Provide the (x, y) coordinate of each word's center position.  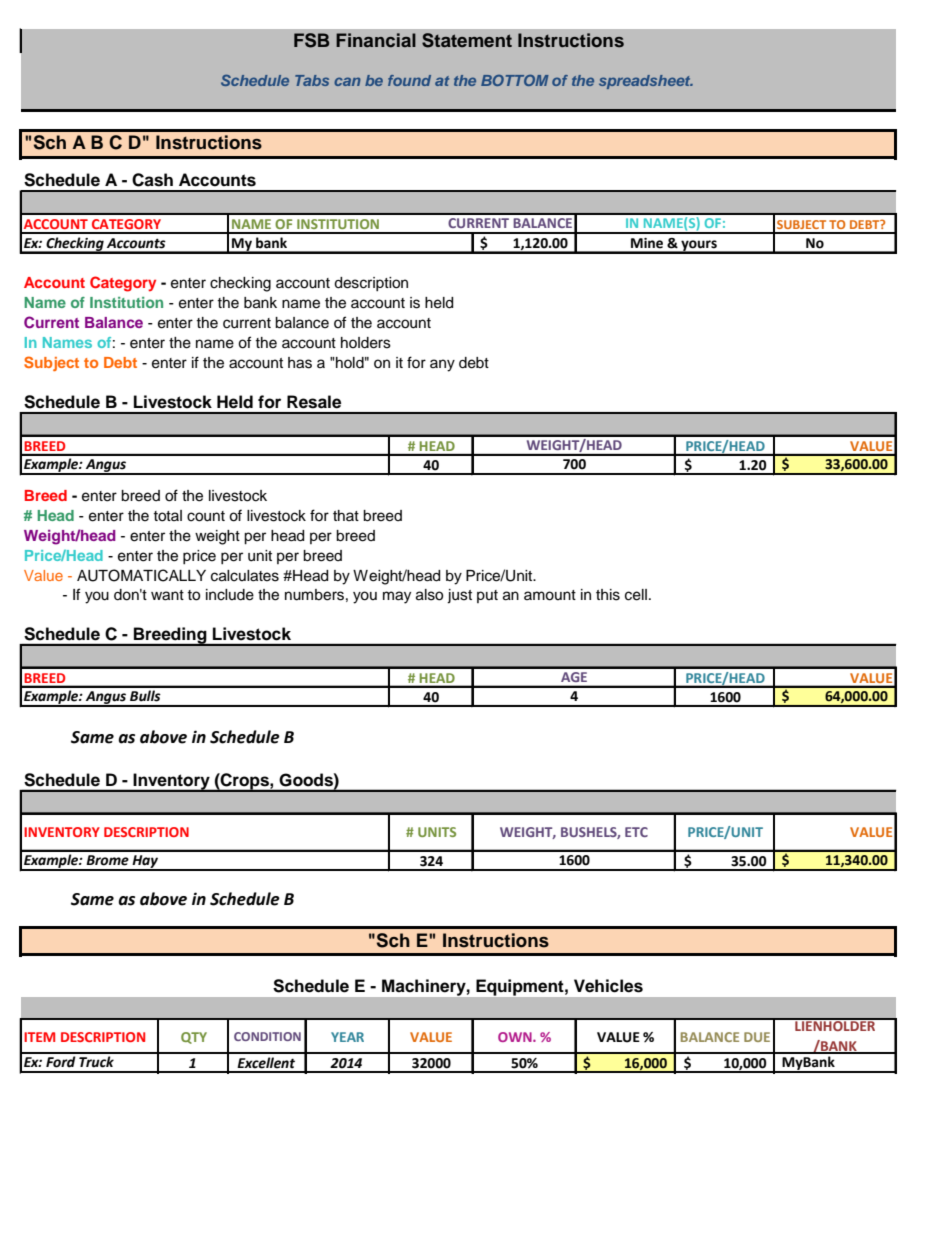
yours (699, 246)
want (167, 595)
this (608, 595)
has (300, 363)
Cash (152, 180)
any (442, 365)
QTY (194, 1038)
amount (550, 595)
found (409, 80)
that (346, 515)
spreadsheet (646, 82)
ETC (636, 832)
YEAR (347, 1037)
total (167, 516)
